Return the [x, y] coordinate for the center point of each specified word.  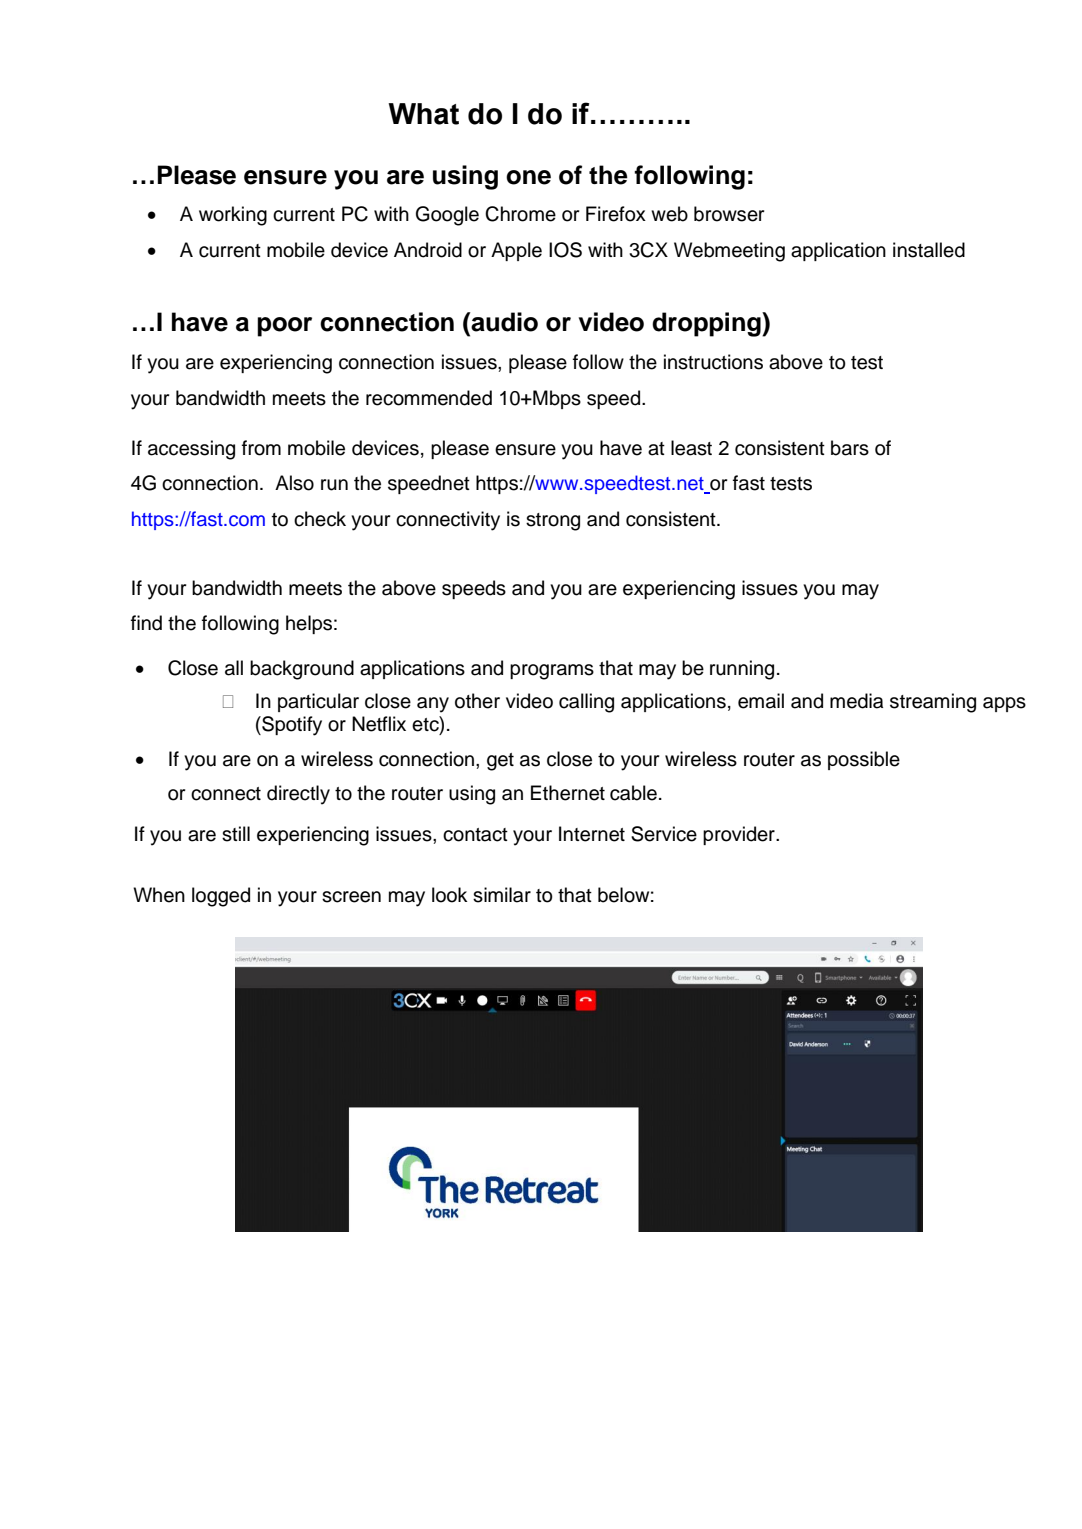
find [146, 623]
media [856, 701]
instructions [713, 362]
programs [552, 672]
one [528, 177]
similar [502, 895]
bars [850, 448]
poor [284, 327]
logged [221, 897]
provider [740, 835]
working [233, 216]
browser [729, 214]
